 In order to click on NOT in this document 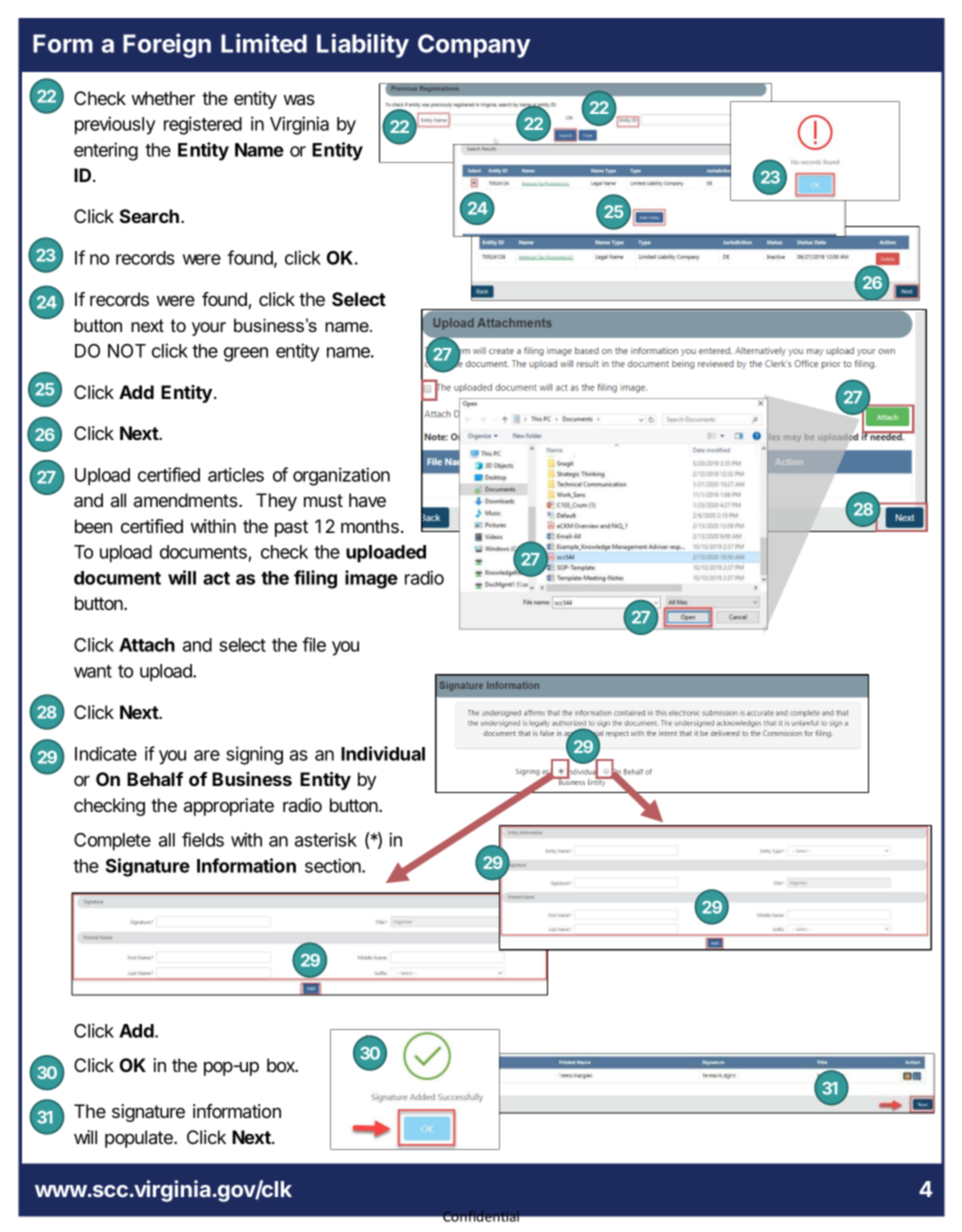, I will do `click(127, 351)`.
